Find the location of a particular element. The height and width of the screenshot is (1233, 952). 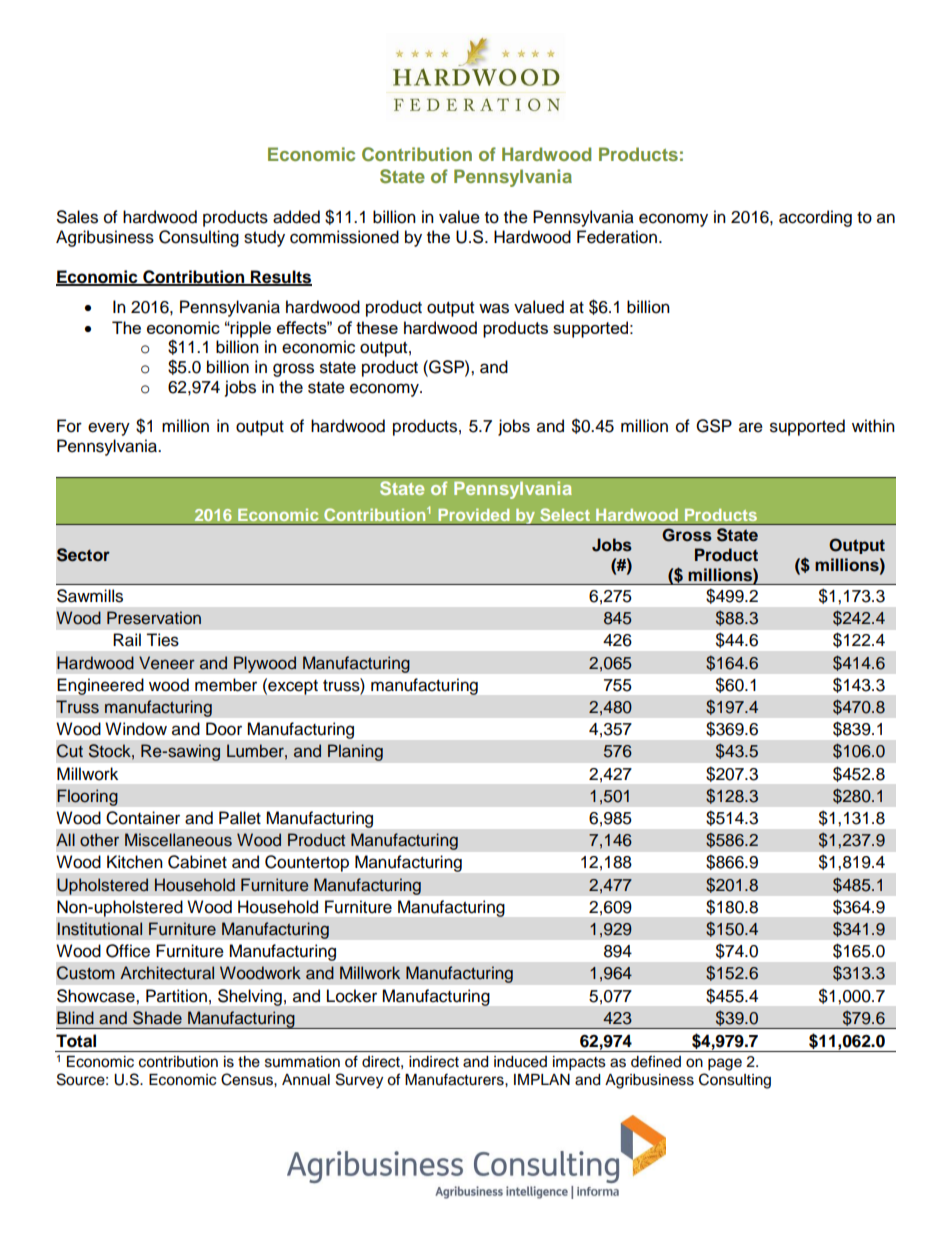

was is located at coordinates (494, 308).
